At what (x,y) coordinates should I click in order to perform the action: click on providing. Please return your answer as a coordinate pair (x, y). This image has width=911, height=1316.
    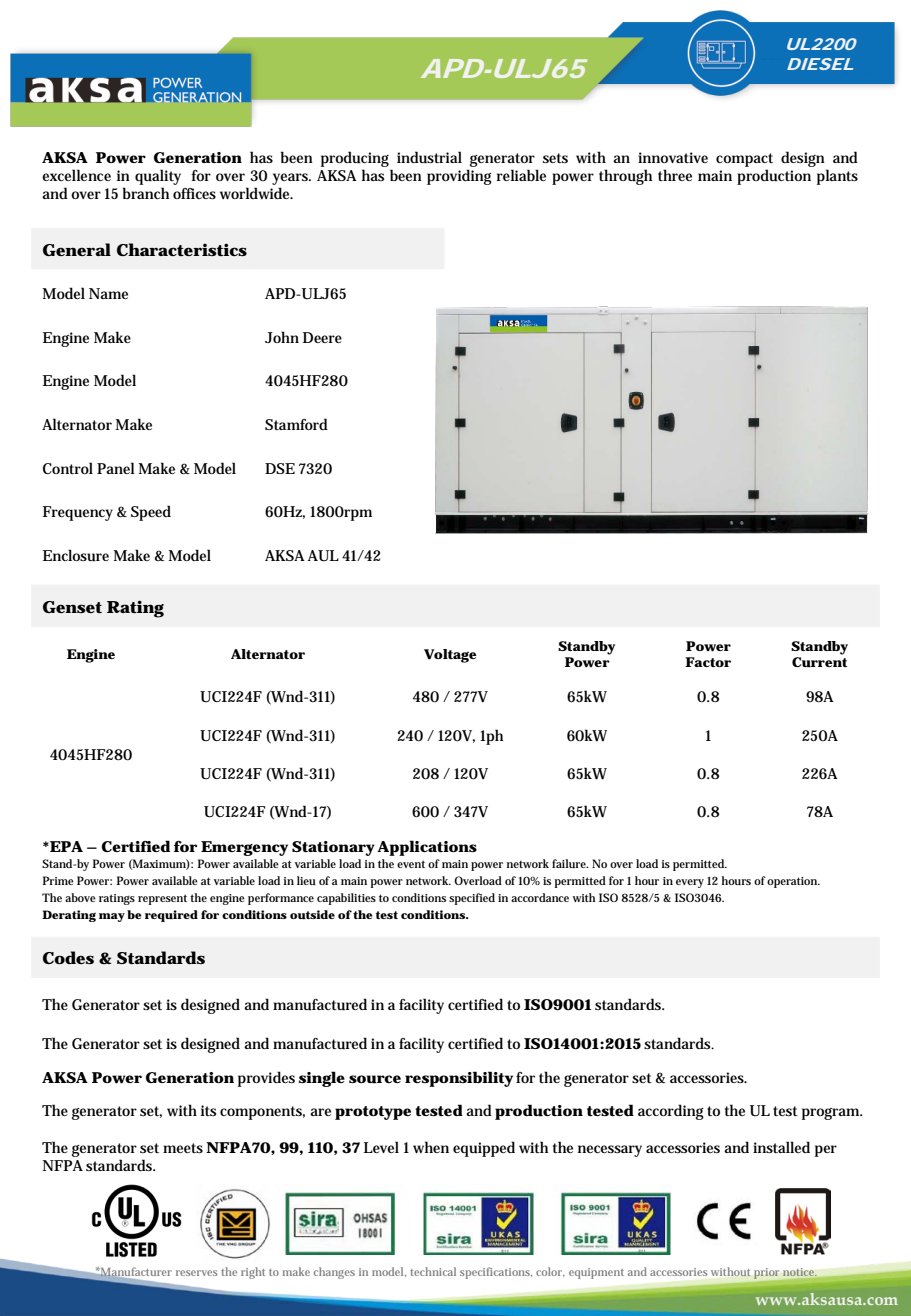
    Looking at the image, I should click on (459, 177).
